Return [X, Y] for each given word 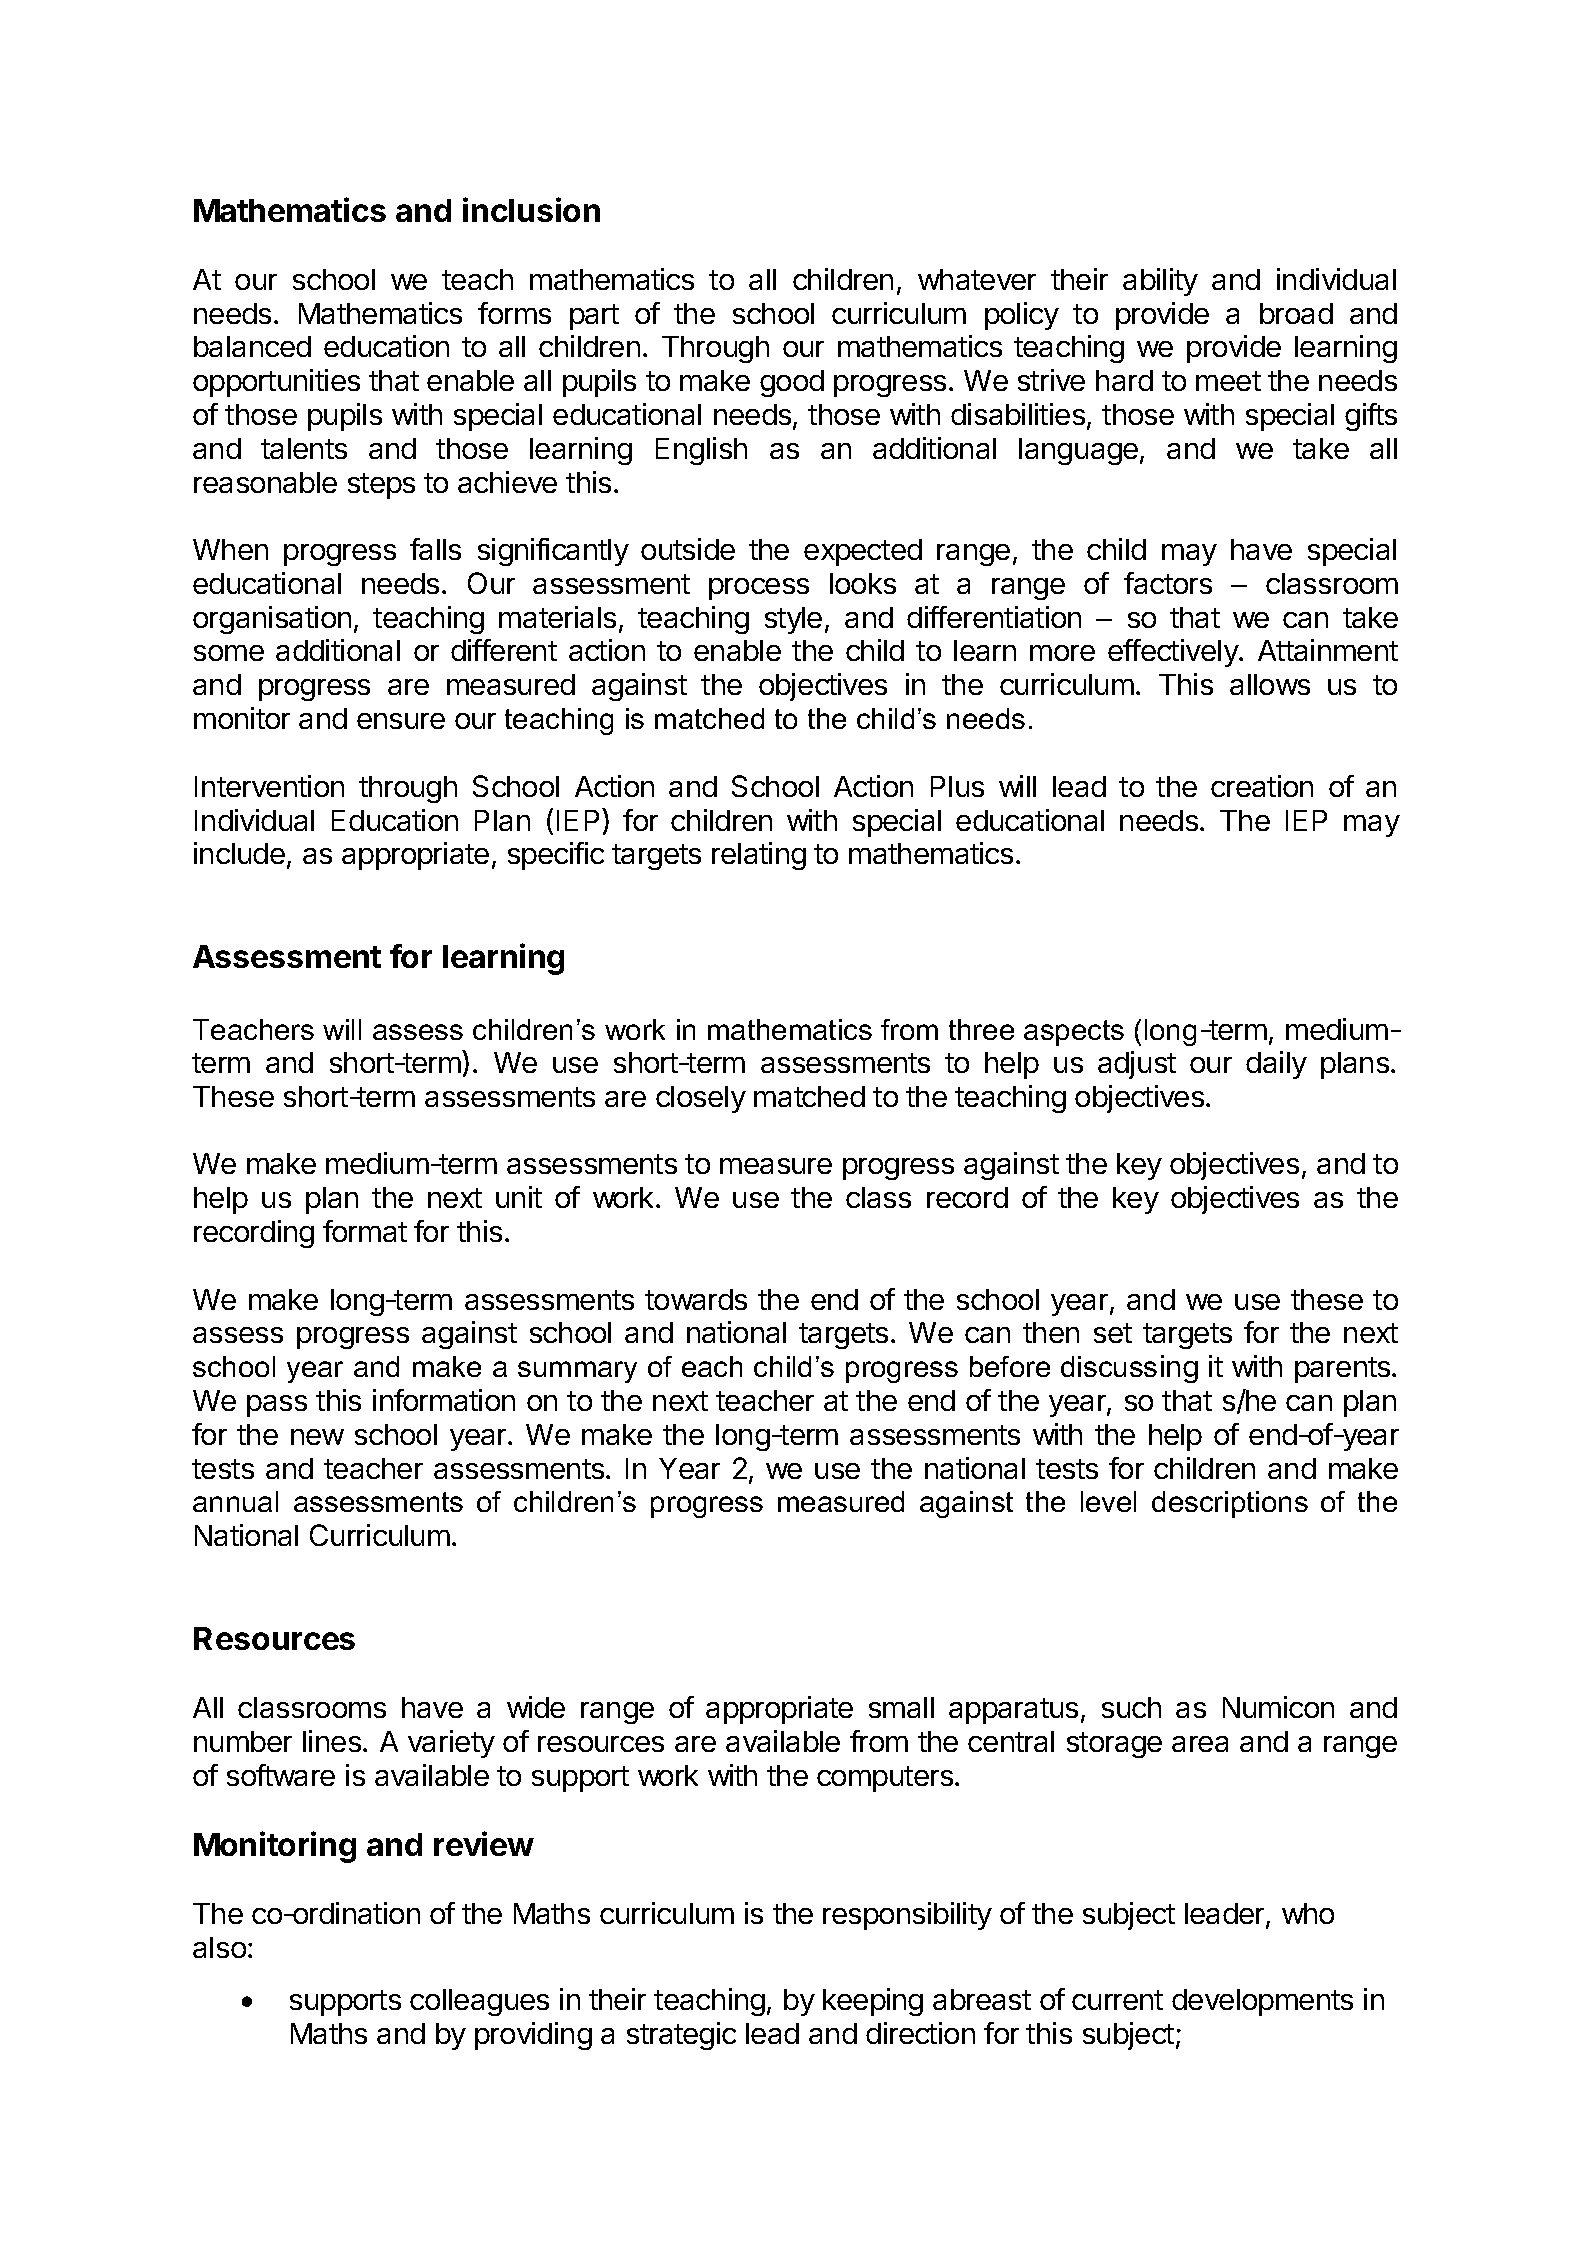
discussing [1129, 1369]
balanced [252, 346]
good [792, 383]
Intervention [269, 786]
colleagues [479, 2002]
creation [1262, 786]
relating [759, 856]
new [317, 1437]
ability [1160, 282]
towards [696, 1299]
